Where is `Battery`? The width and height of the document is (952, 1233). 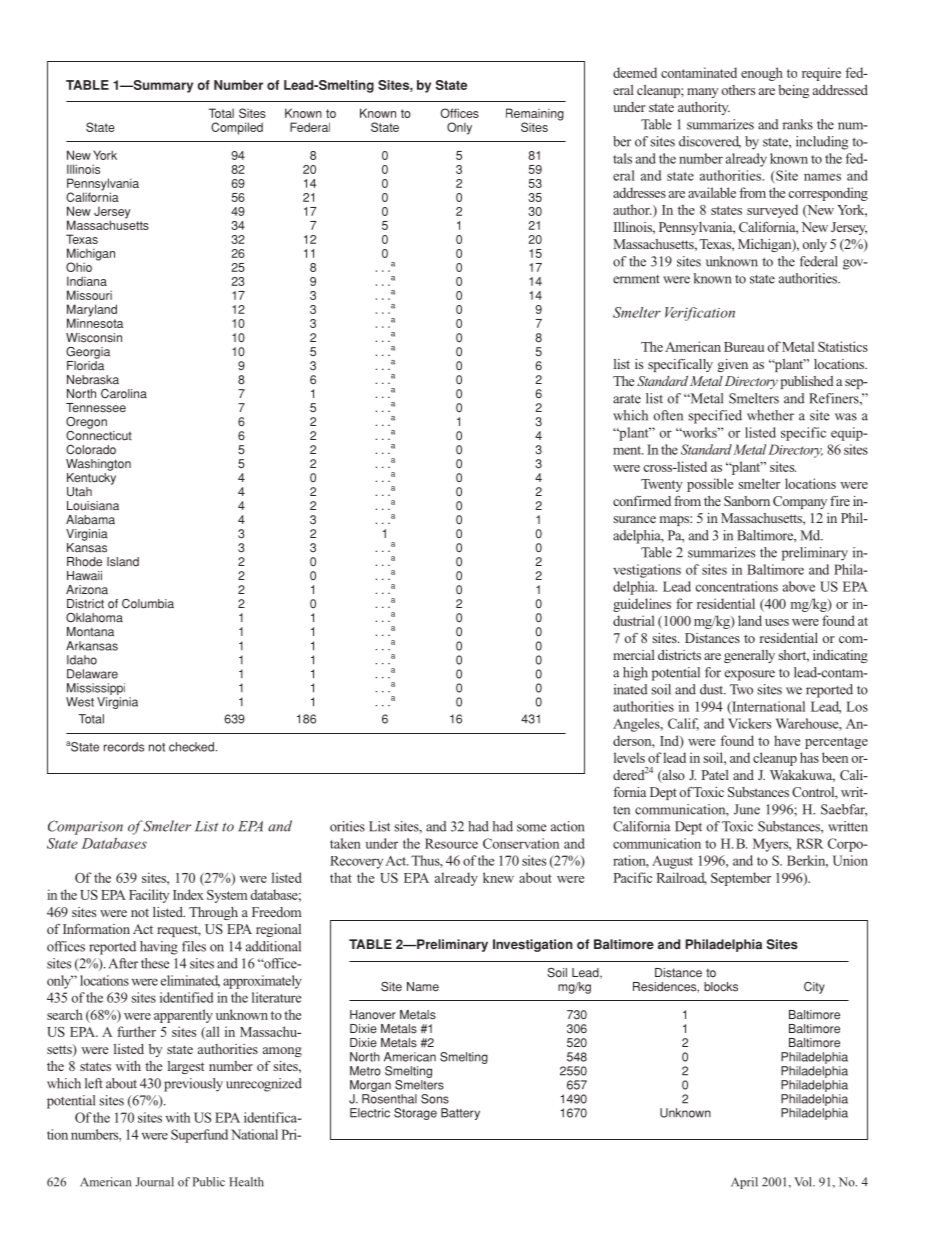
Battery is located at coordinates (460, 1114).
